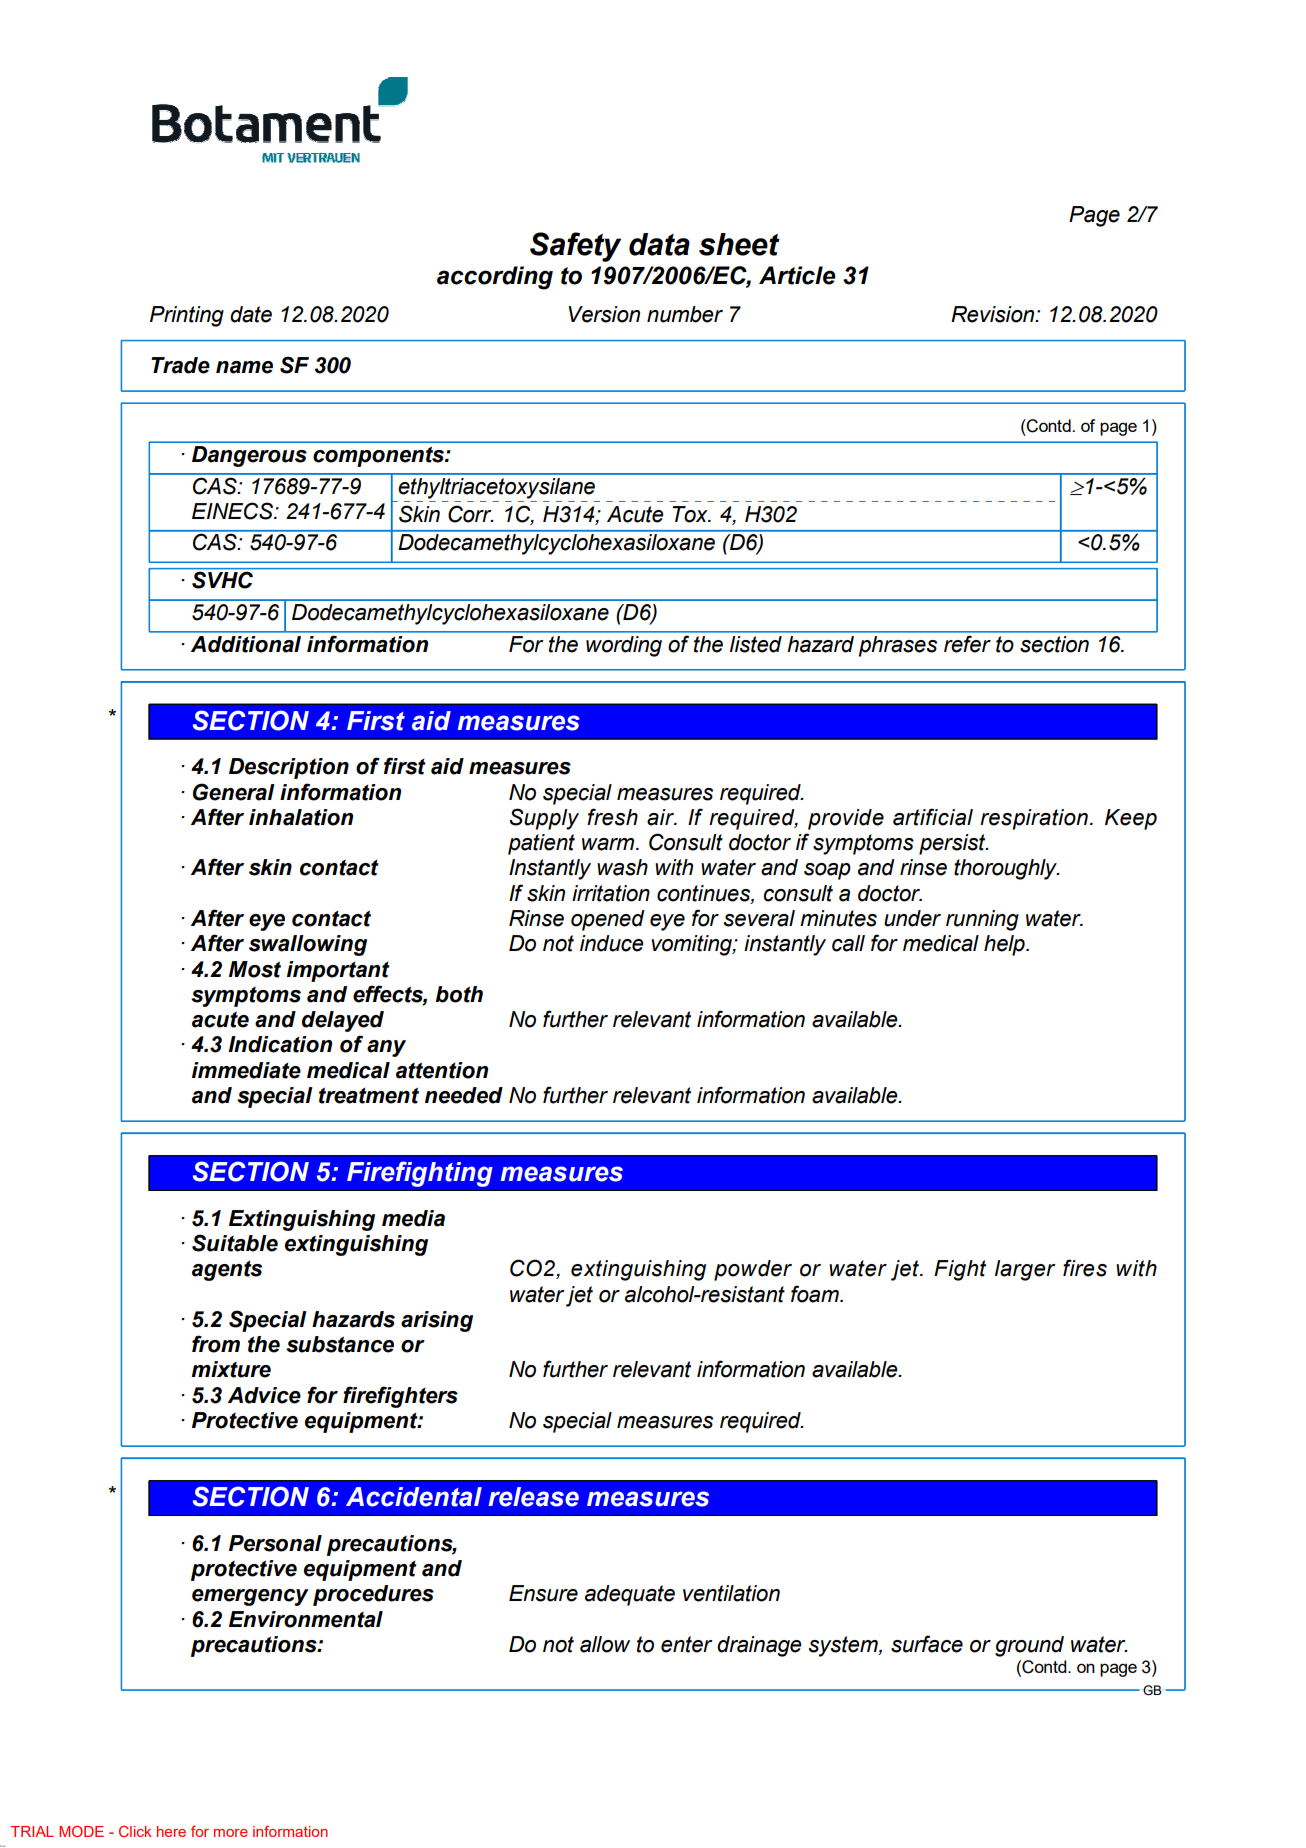 This screenshot has width=1306, height=1848. What do you see at coordinates (187, 316) in the screenshot?
I see `Printing` at bounding box center [187, 316].
